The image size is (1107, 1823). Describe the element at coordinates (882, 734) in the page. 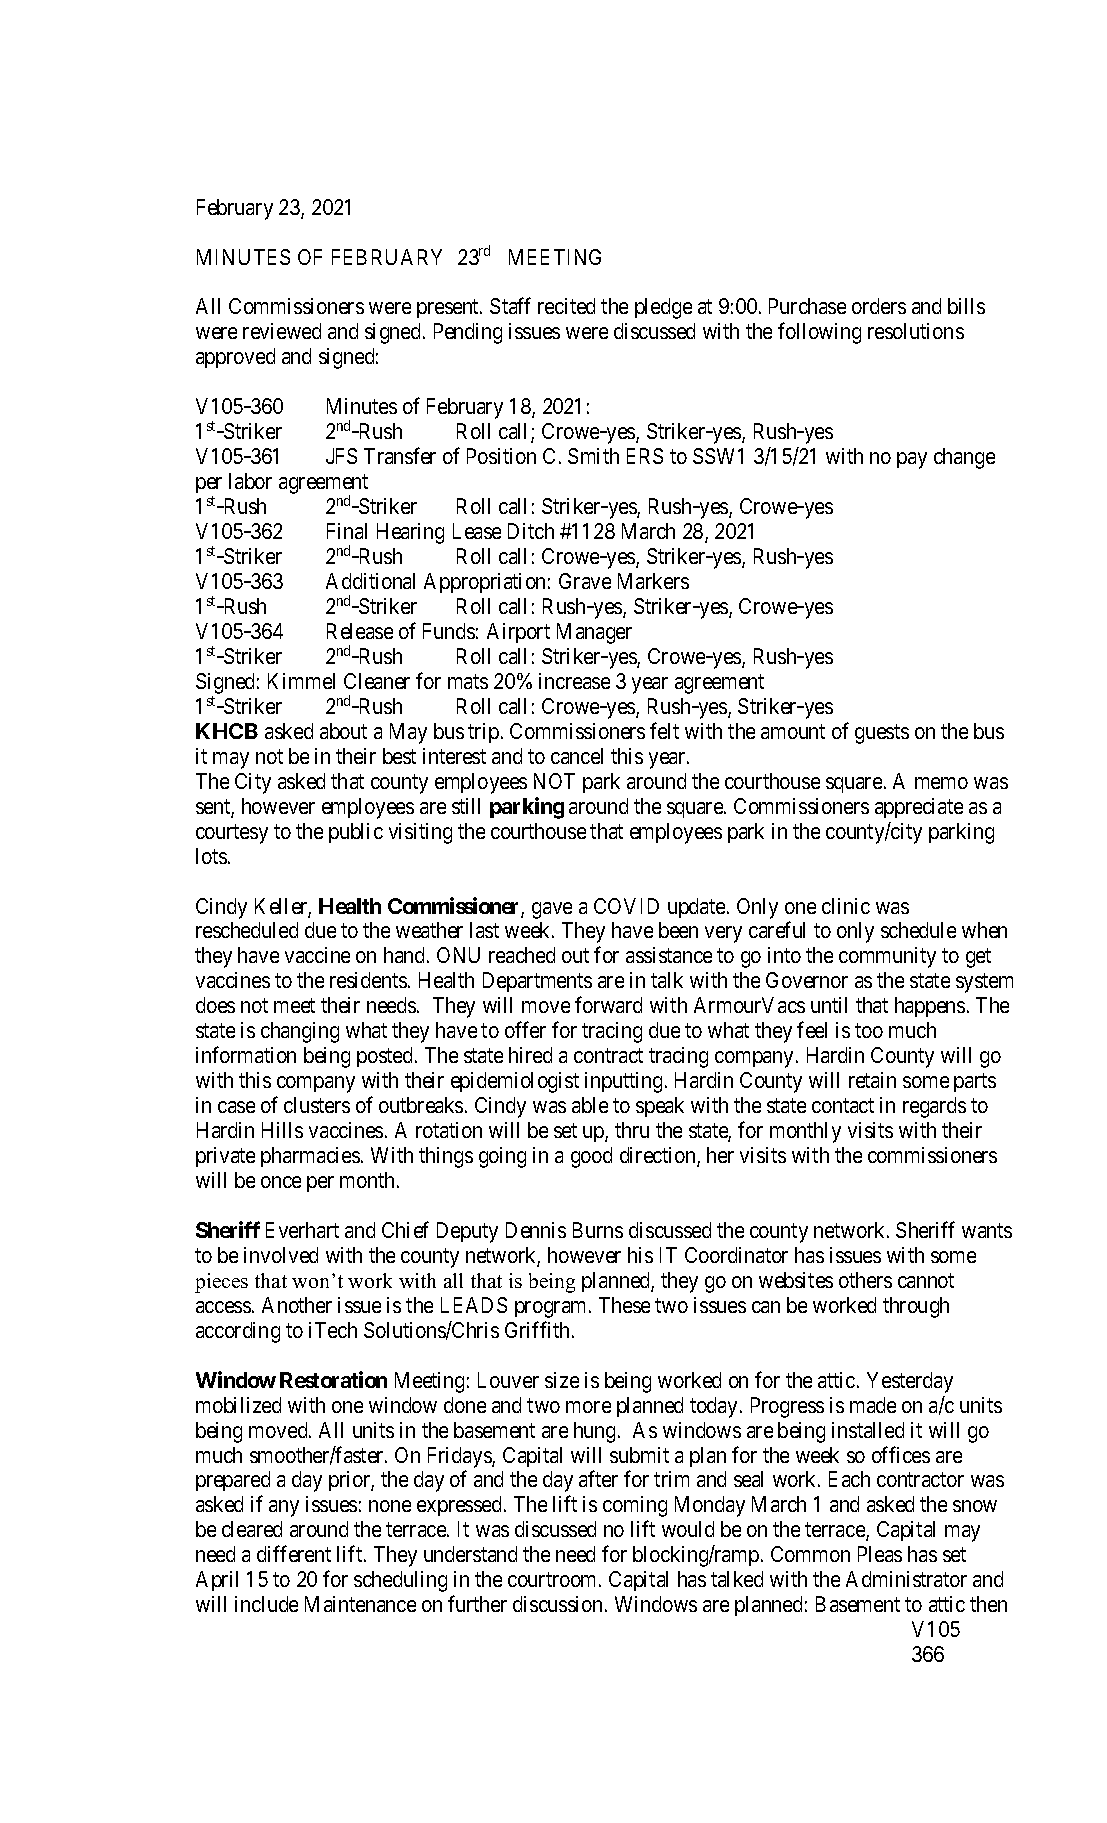

I see `guests` at that location.
